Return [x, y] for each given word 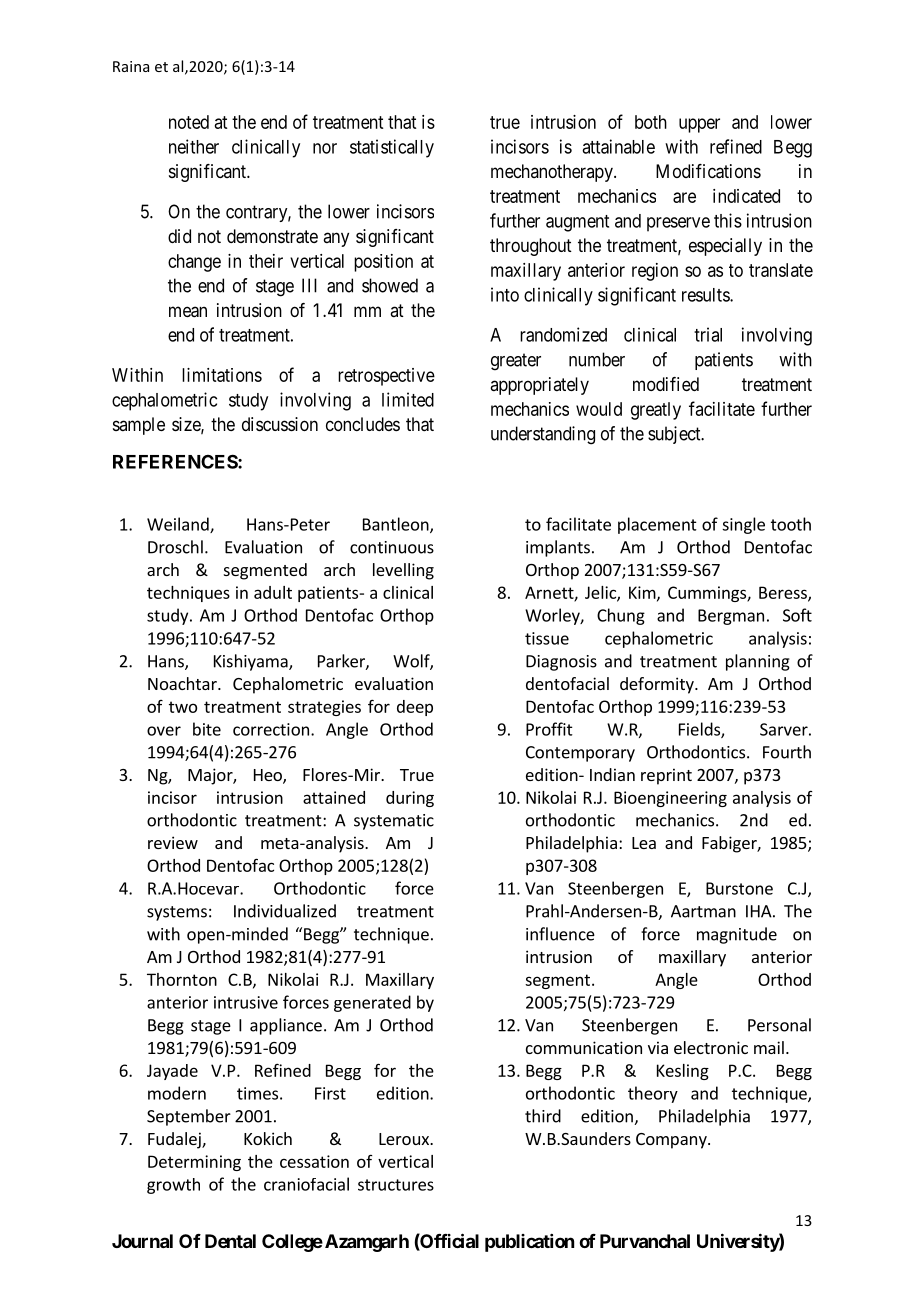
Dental [230, 1241]
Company [672, 1141]
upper [699, 125]
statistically [392, 148]
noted [189, 122]
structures [396, 1185]
